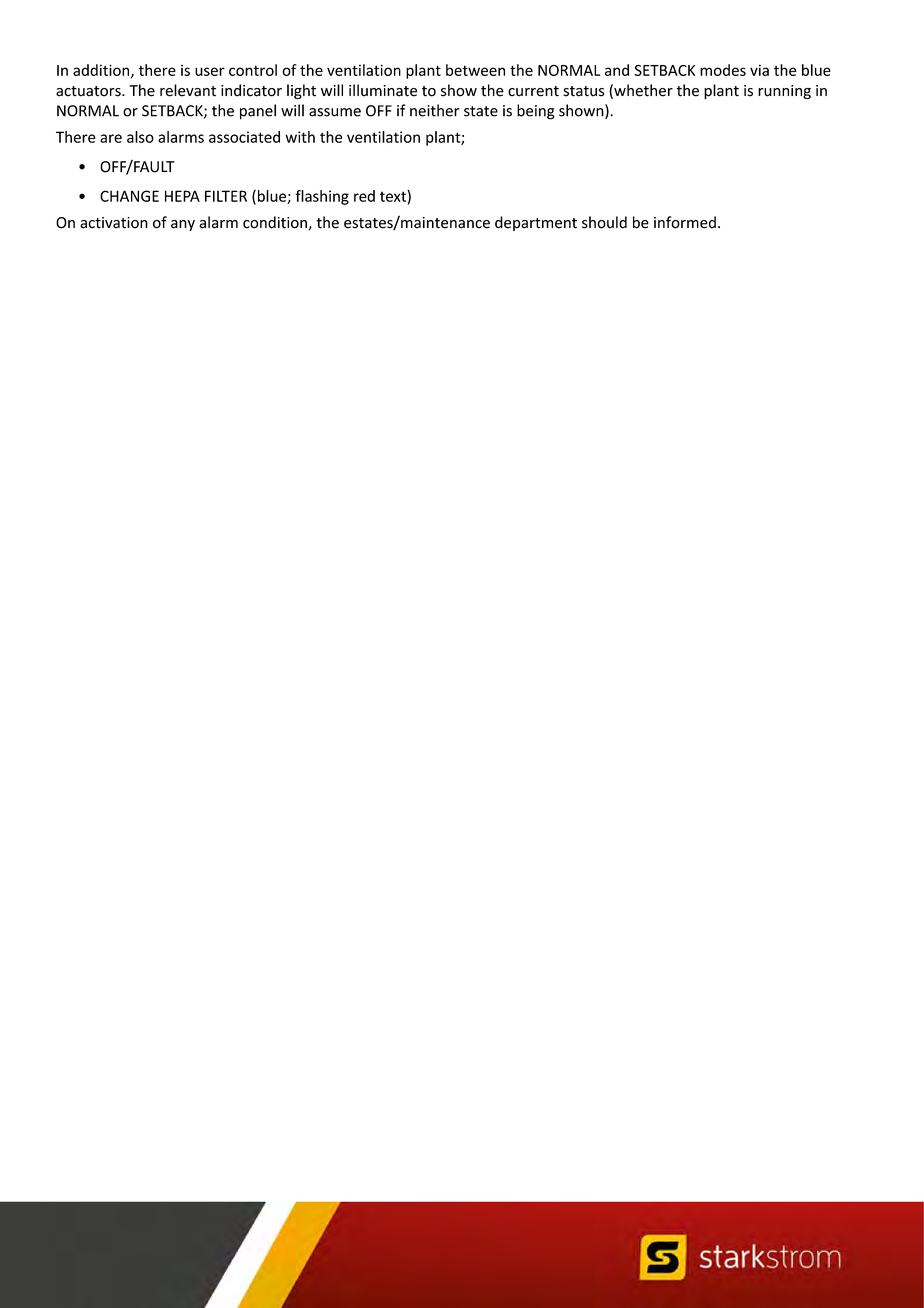  I want to click on red, so click(364, 196).
